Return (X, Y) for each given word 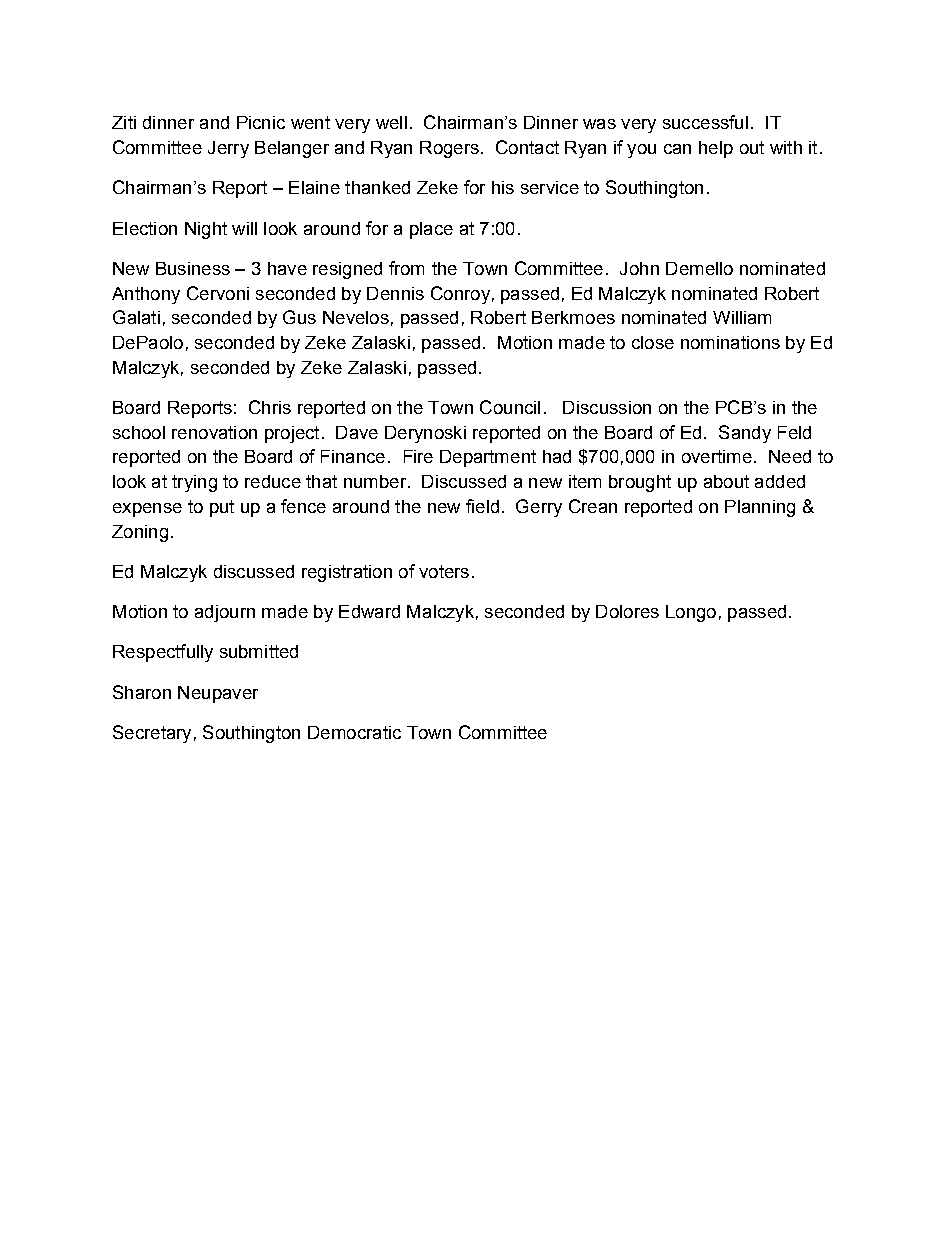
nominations (730, 342)
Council (510, 407)
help (716, 149)
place (431, 230)
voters (444, 571)
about (726, 481)
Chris (270, 407)
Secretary (152, 734)
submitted (259, 651)
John (639, 268)
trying (194, 483)
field (482, 506)
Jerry (228, 149)
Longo (691, 613)
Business (193, 268)
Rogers (449, 149)
